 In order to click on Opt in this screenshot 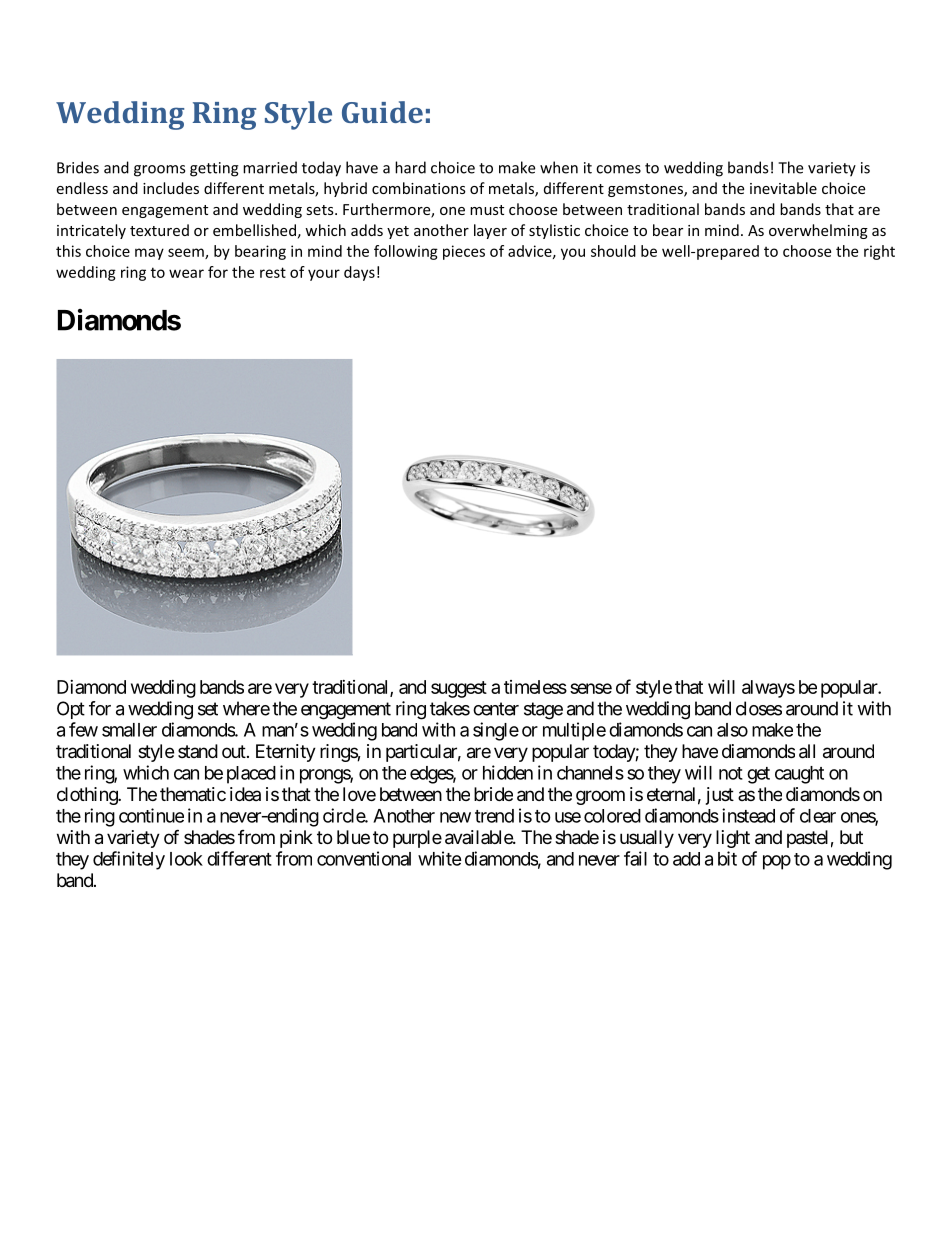, I will do `click(71, 710)`.
